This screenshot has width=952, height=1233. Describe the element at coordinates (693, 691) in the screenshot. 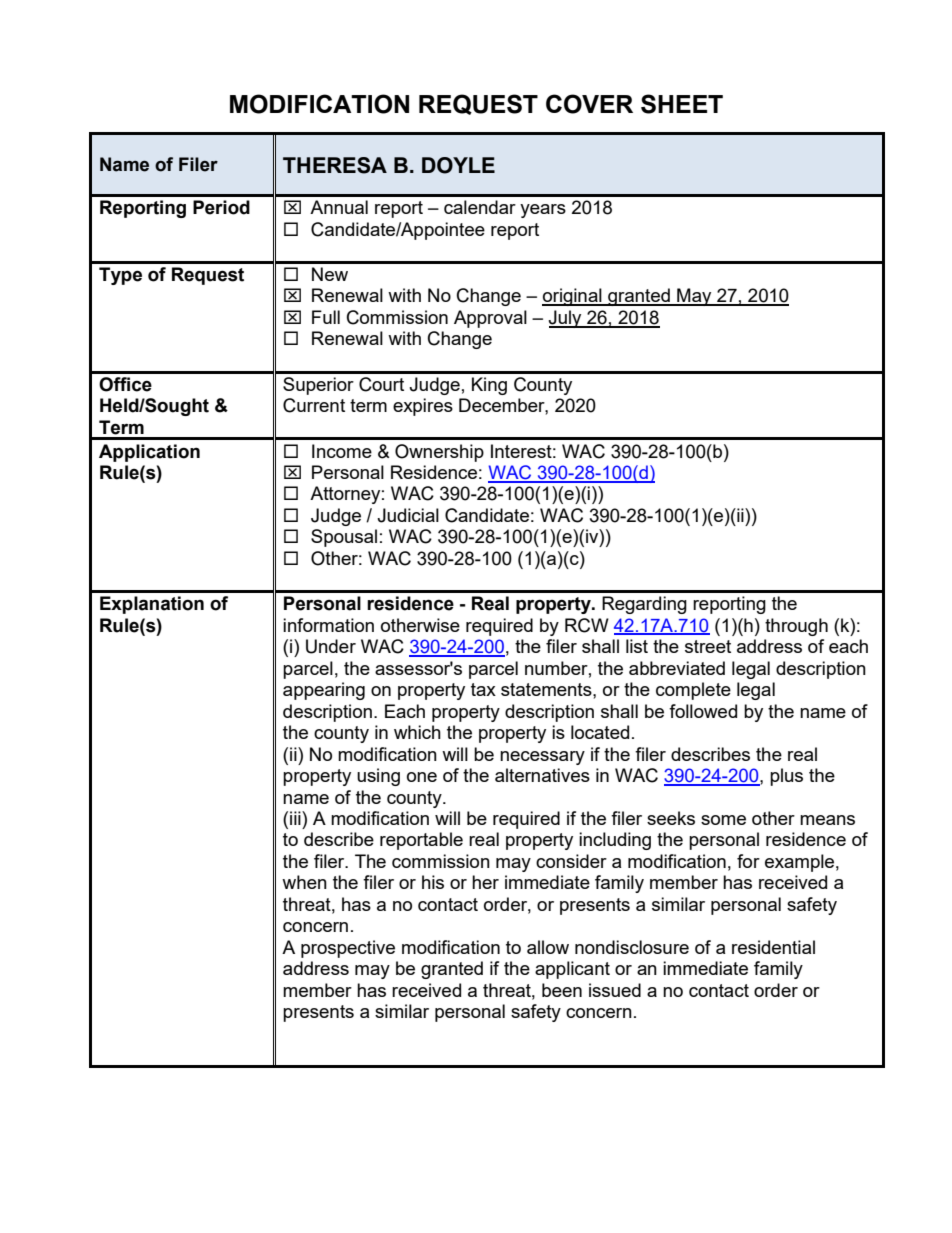

I see `complete` at that location.
